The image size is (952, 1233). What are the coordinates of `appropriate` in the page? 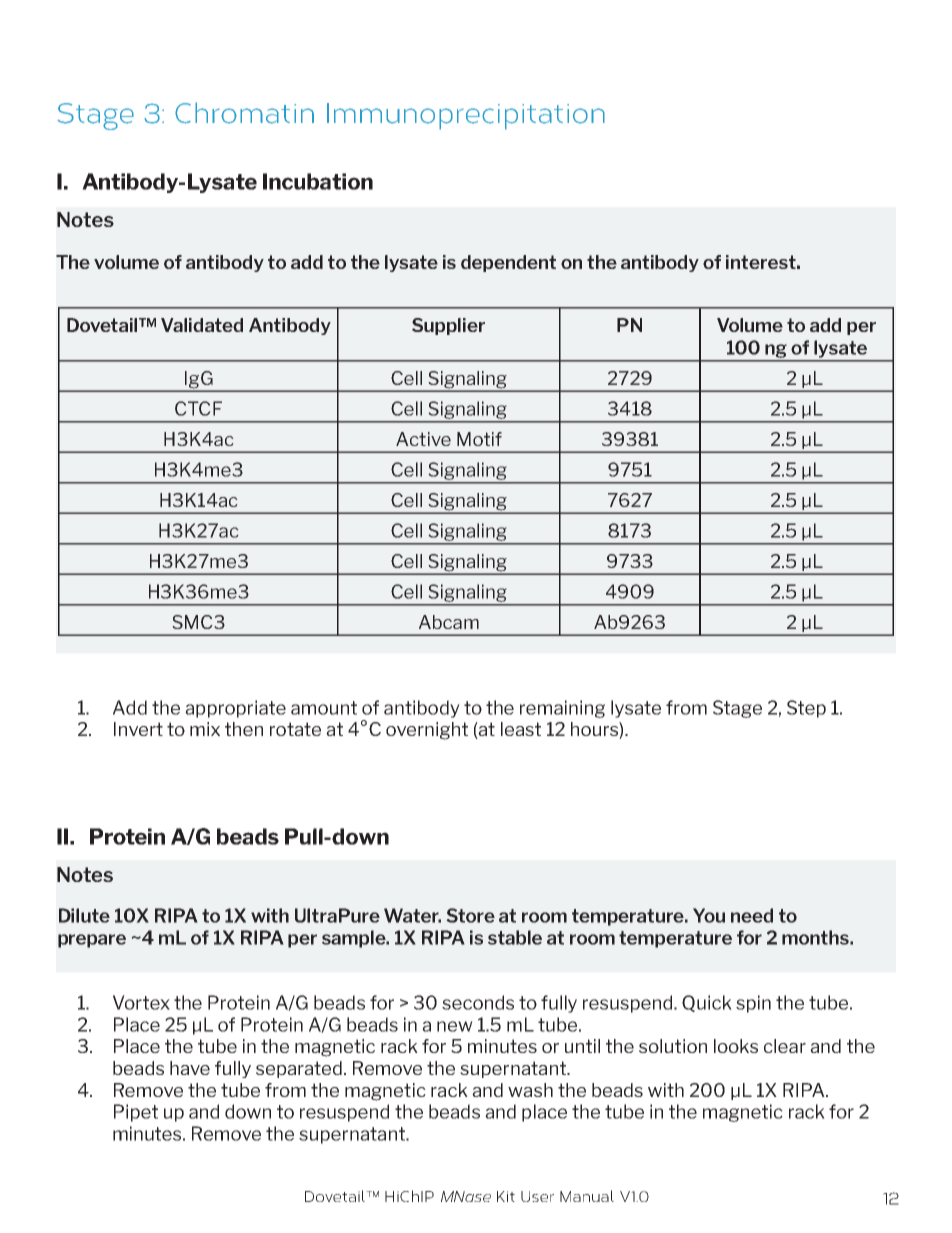 It's located at (235, 709).
